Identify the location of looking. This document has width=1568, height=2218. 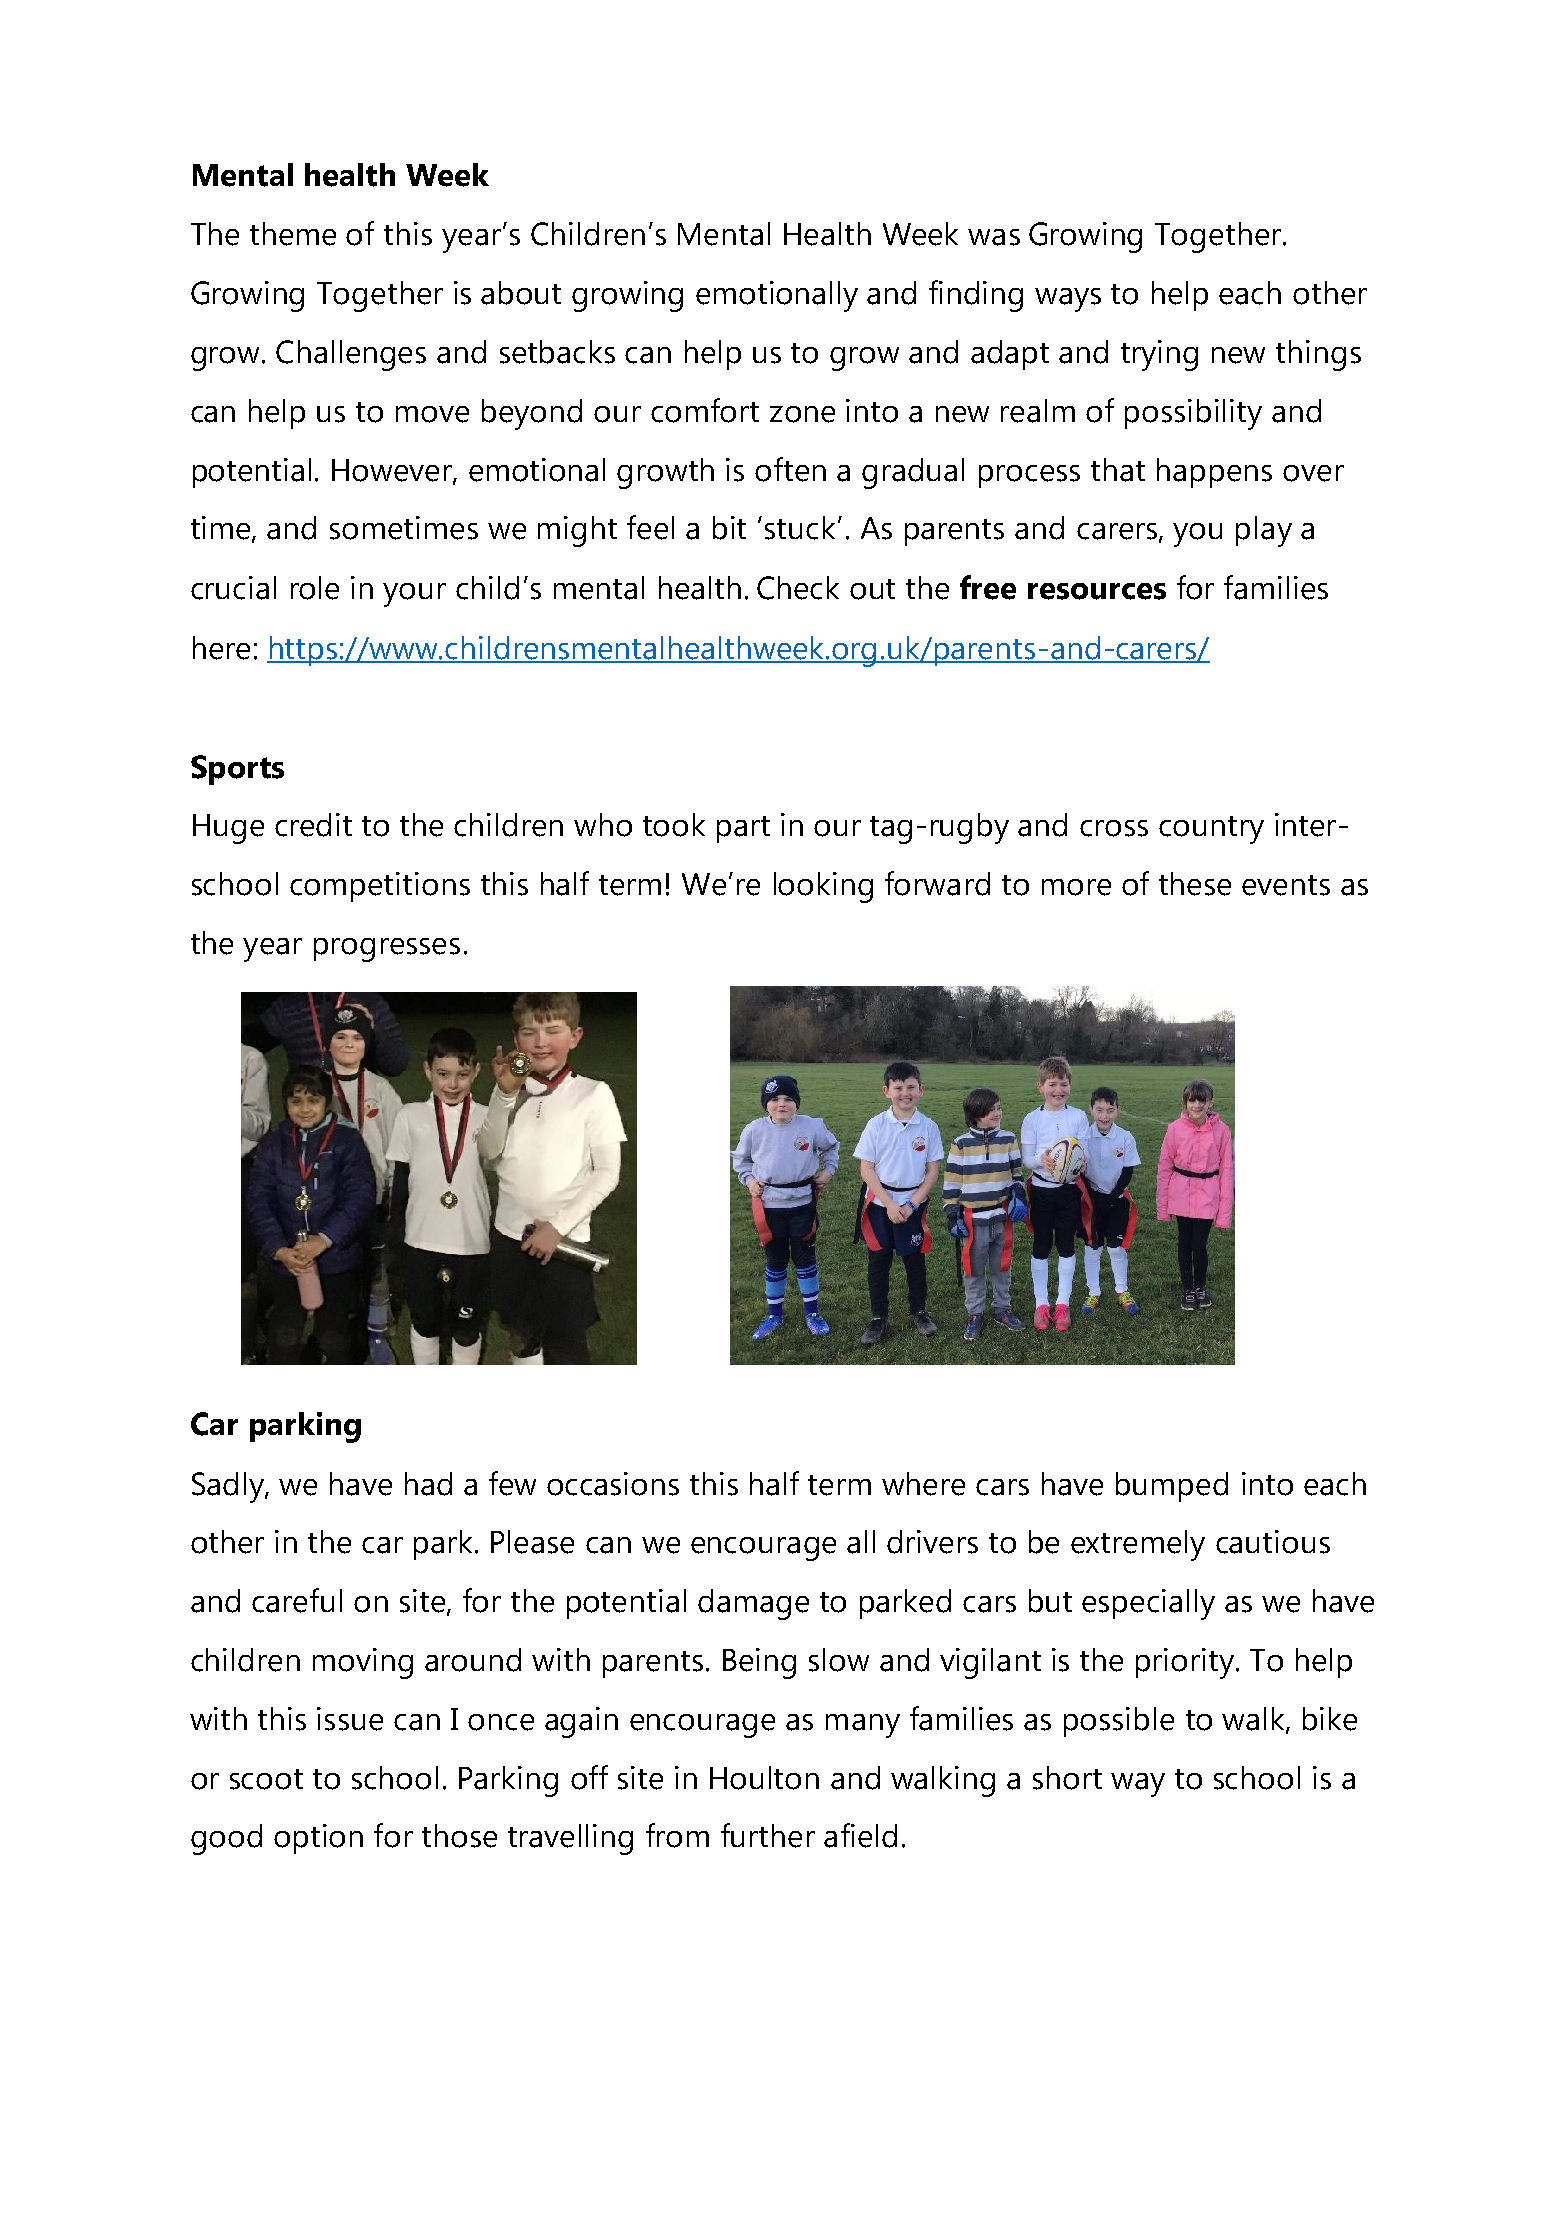
(823, 887).
